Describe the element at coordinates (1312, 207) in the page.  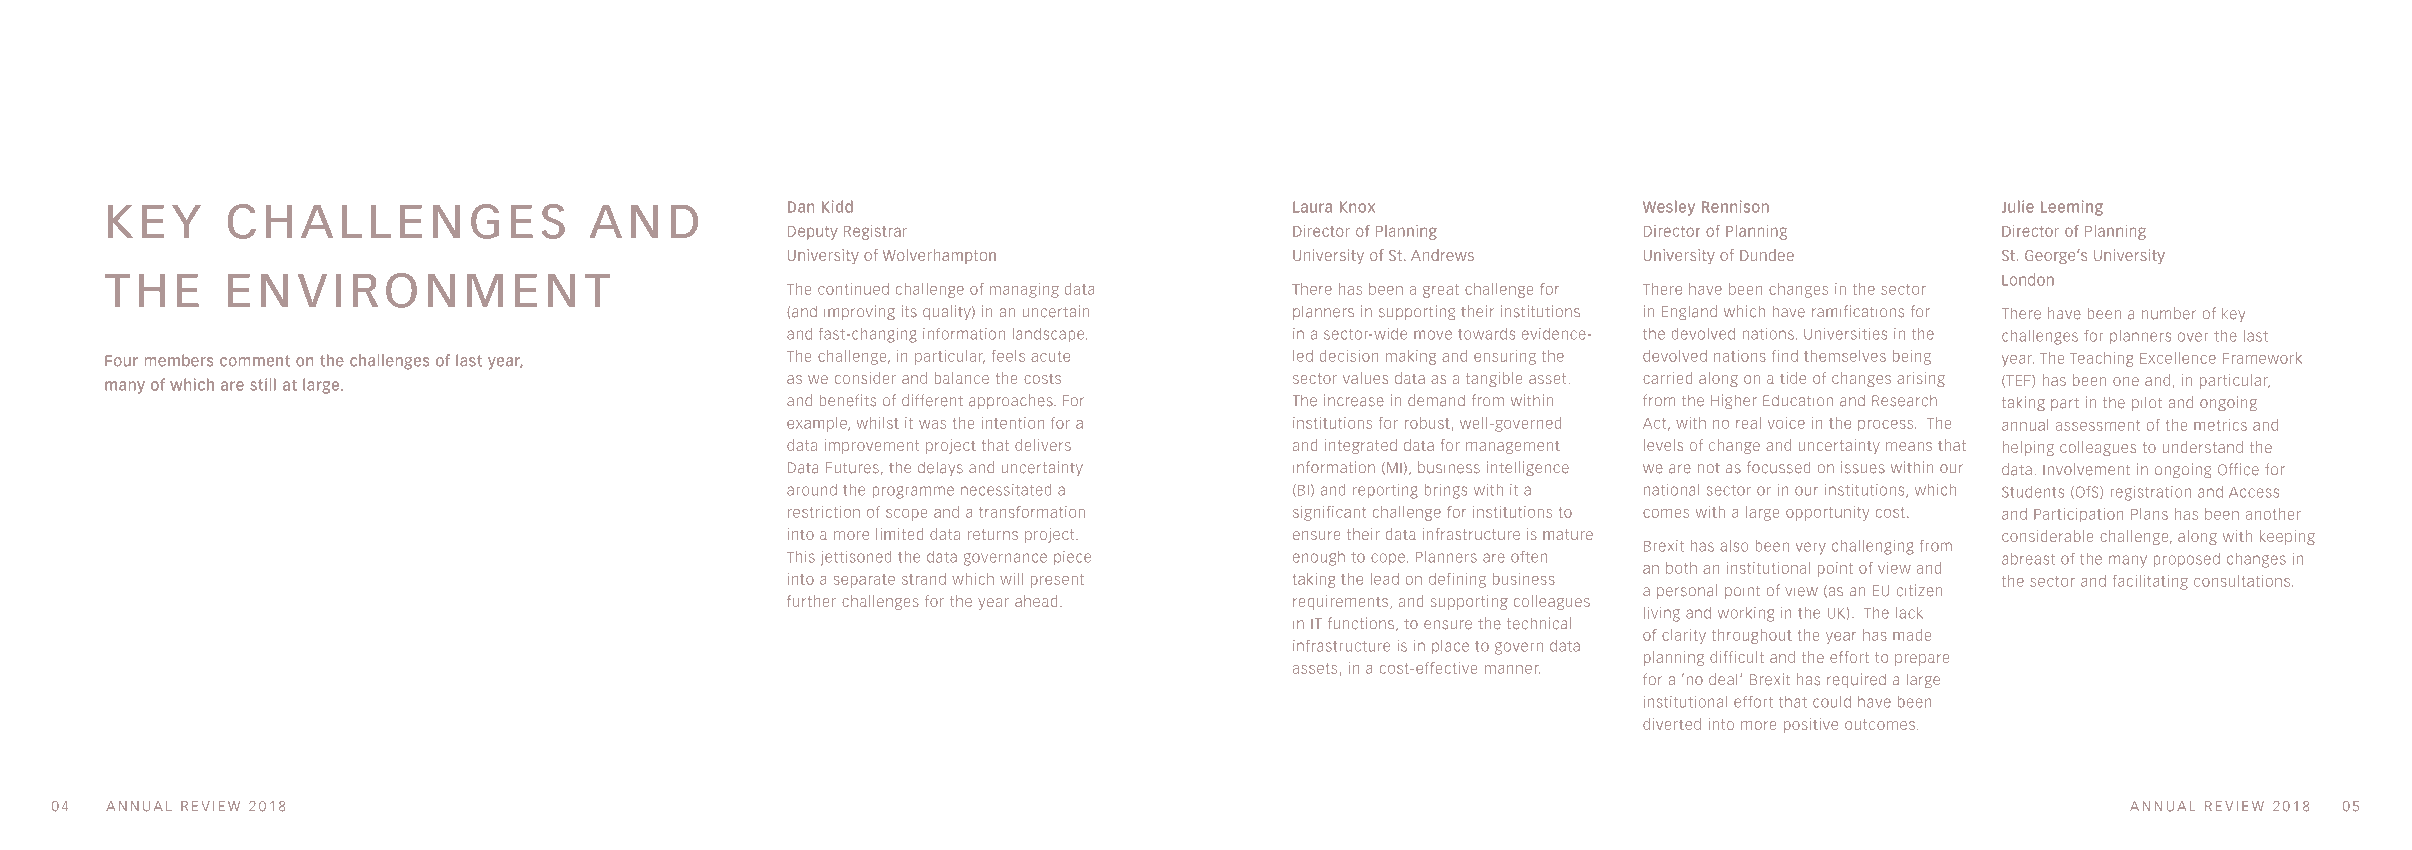
I see `Laura` at that location.
